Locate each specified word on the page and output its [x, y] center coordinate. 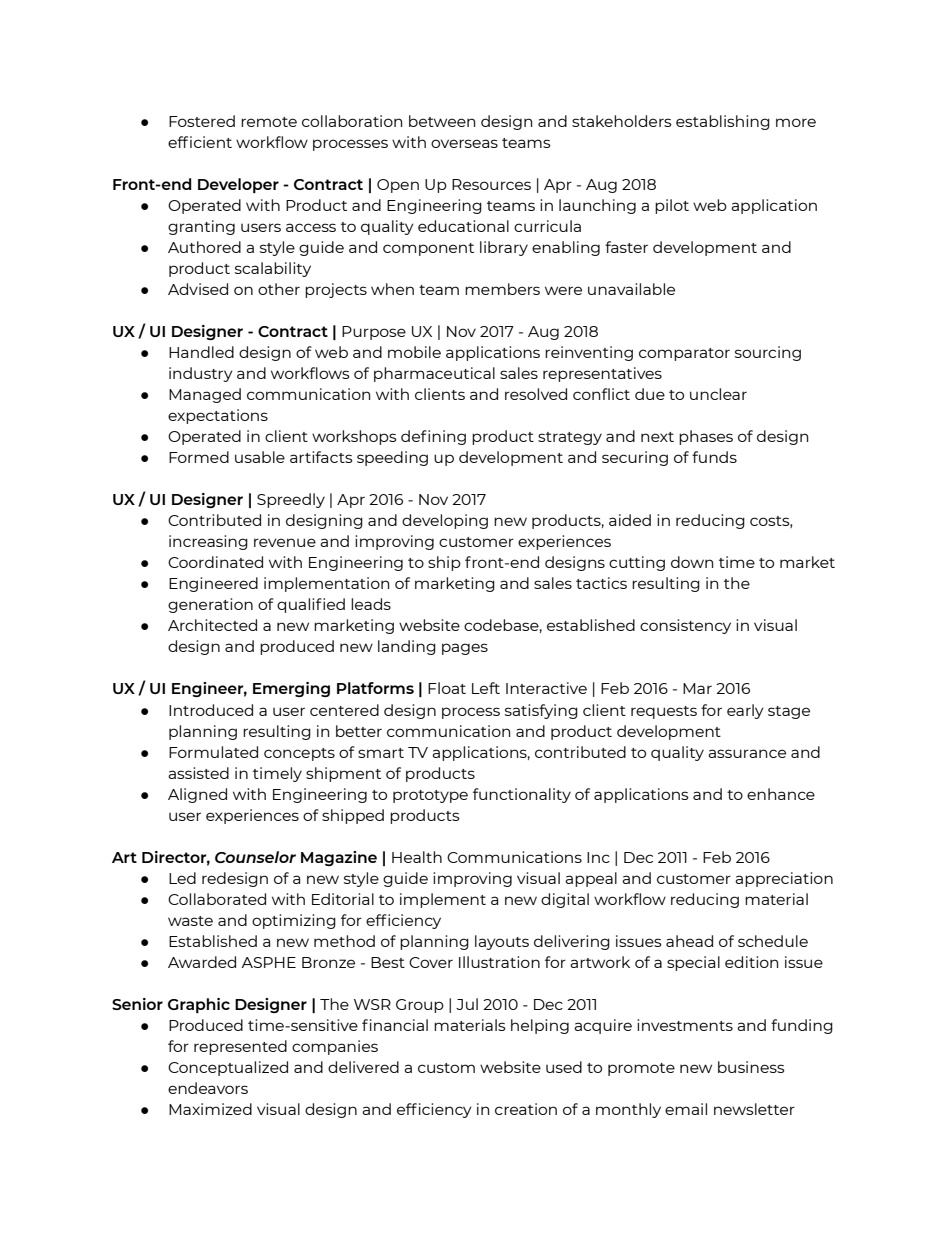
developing [445, 521]
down [692, 562]
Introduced [211, 710]
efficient [200, 142]
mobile [414, 352]
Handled [201, 352]
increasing [208, 542]
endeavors [208, 1088]
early [745, 711]
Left [486, 688]
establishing [723, 122]
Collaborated [217, 899]
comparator [684, 354]
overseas [464, 143]
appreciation [784, 879]
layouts [502, 942]
